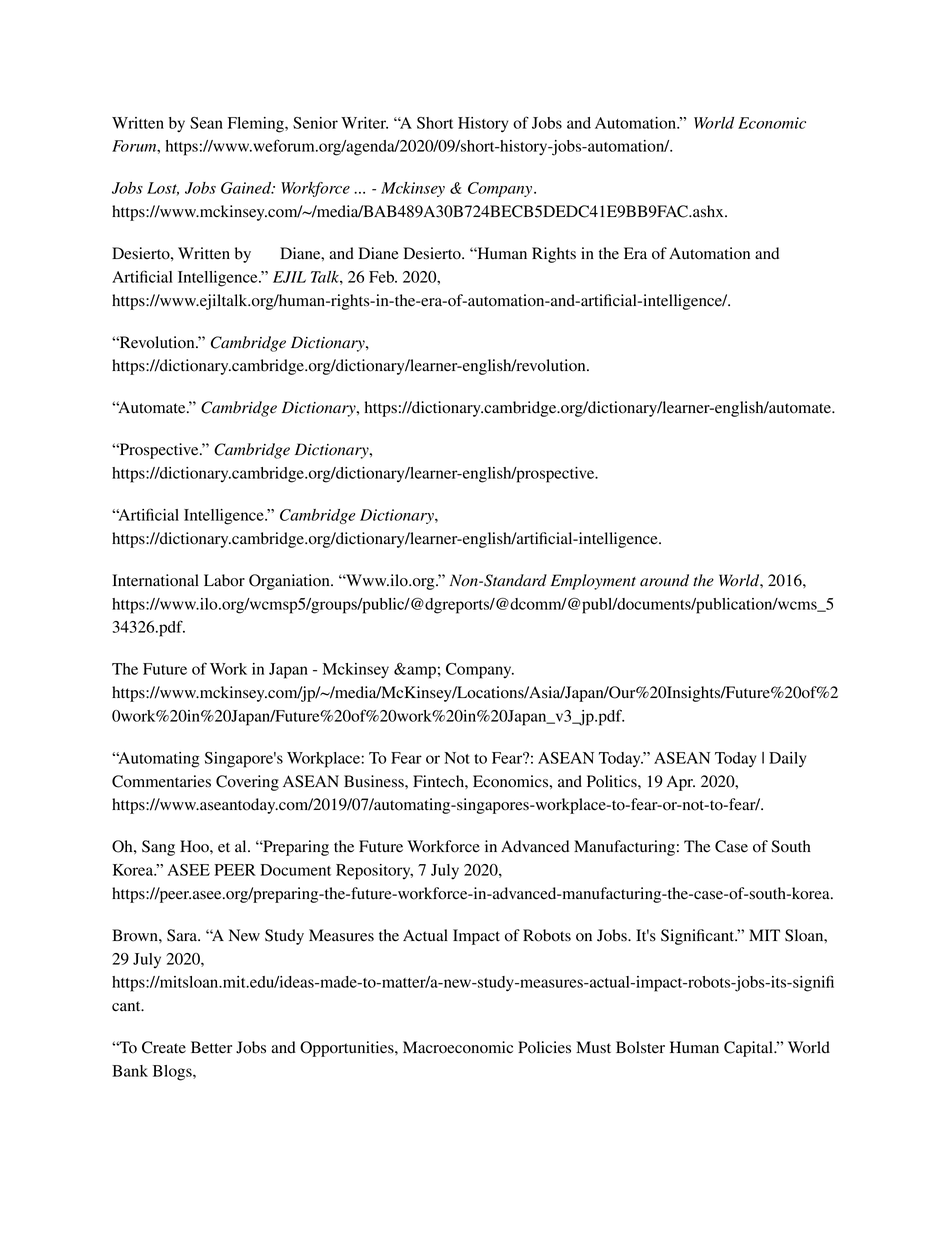 The width and height of the page is (952, 1233). Describe the element at coordinates (257, 125) in the page. I see `Fleming` at that location.
